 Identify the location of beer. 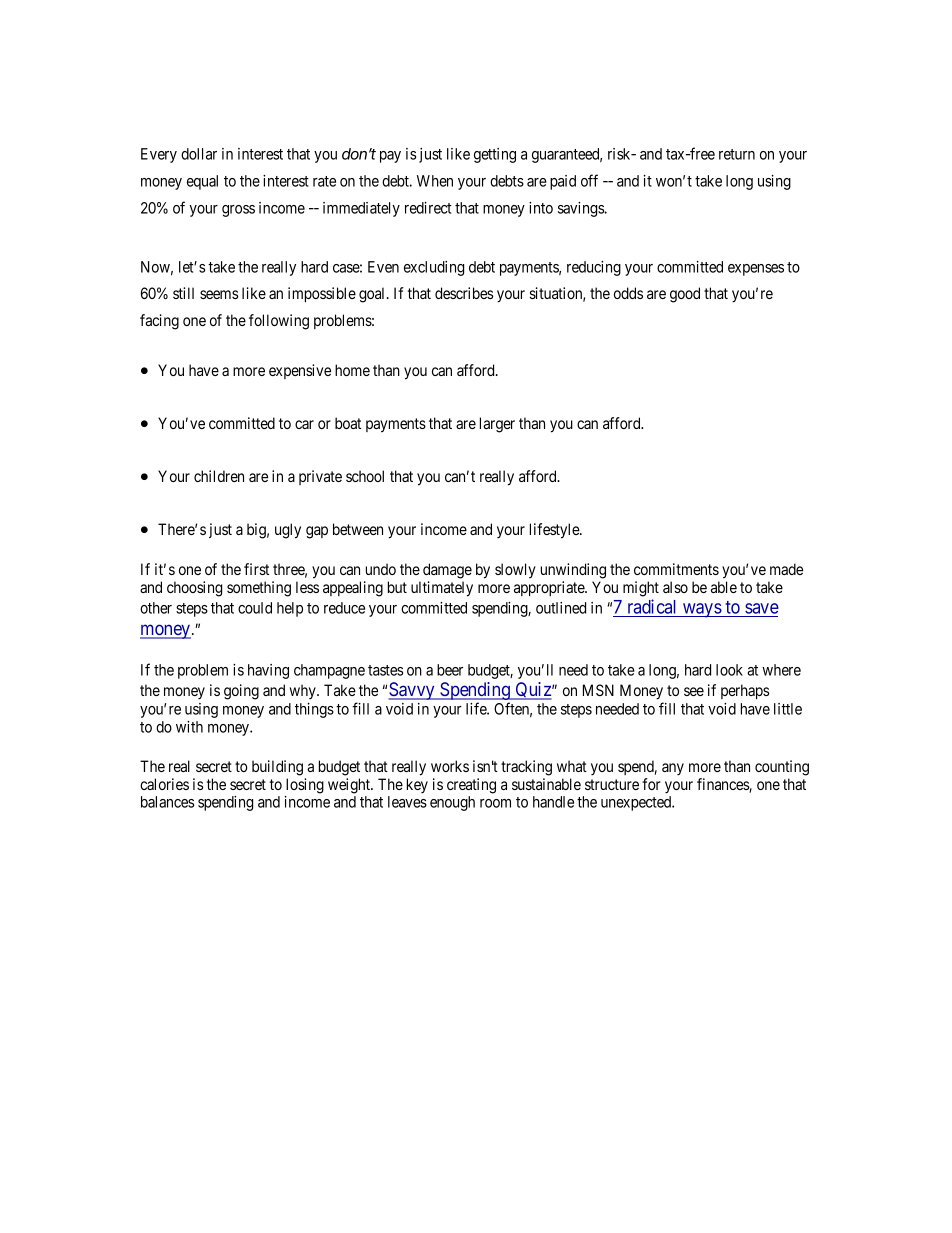
(450, 670).
